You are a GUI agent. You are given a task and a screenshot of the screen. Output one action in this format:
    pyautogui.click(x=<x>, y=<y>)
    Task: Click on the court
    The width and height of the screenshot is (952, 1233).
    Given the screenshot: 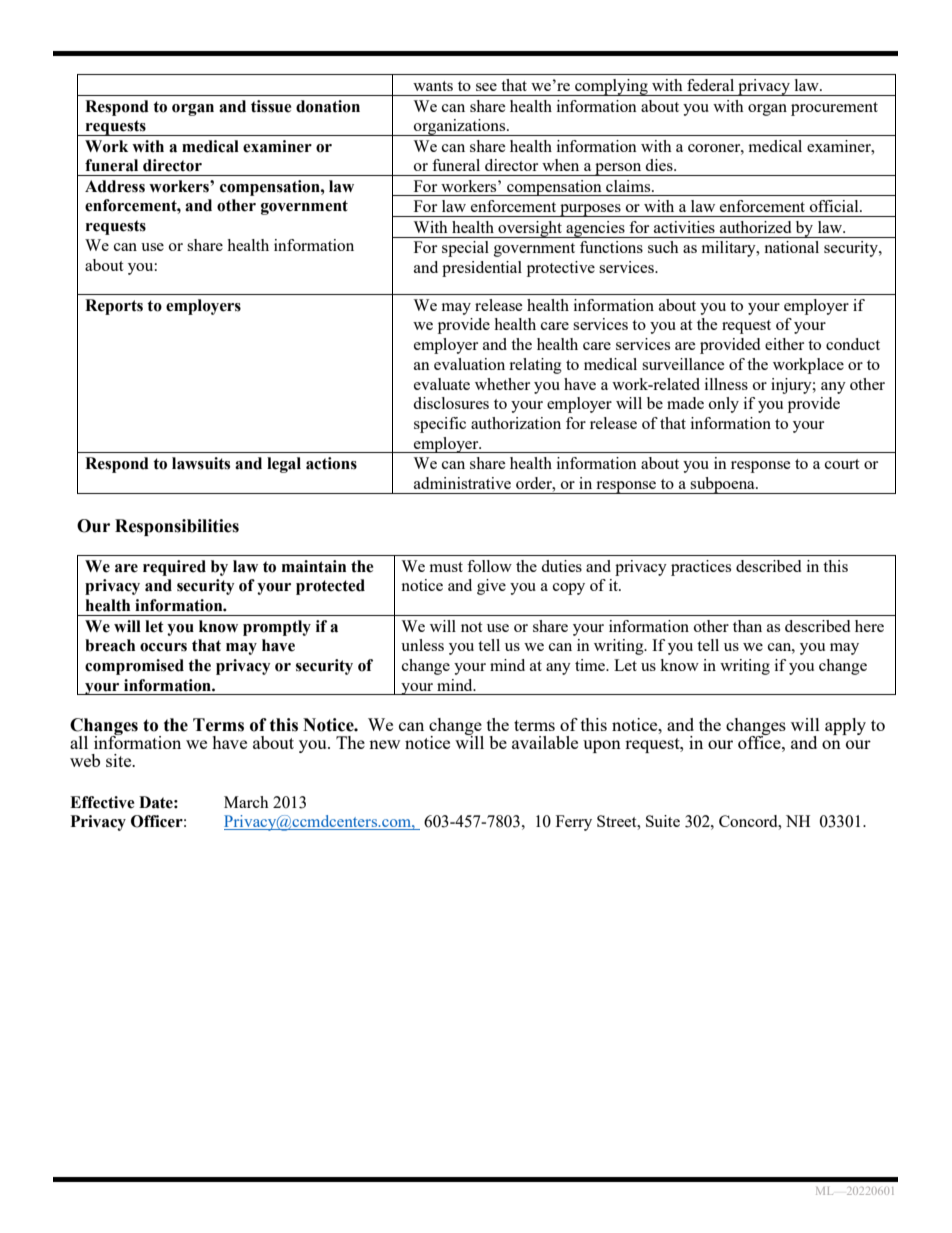 What is the action you would take?
    pyautogui.click(x=842, y=464)
